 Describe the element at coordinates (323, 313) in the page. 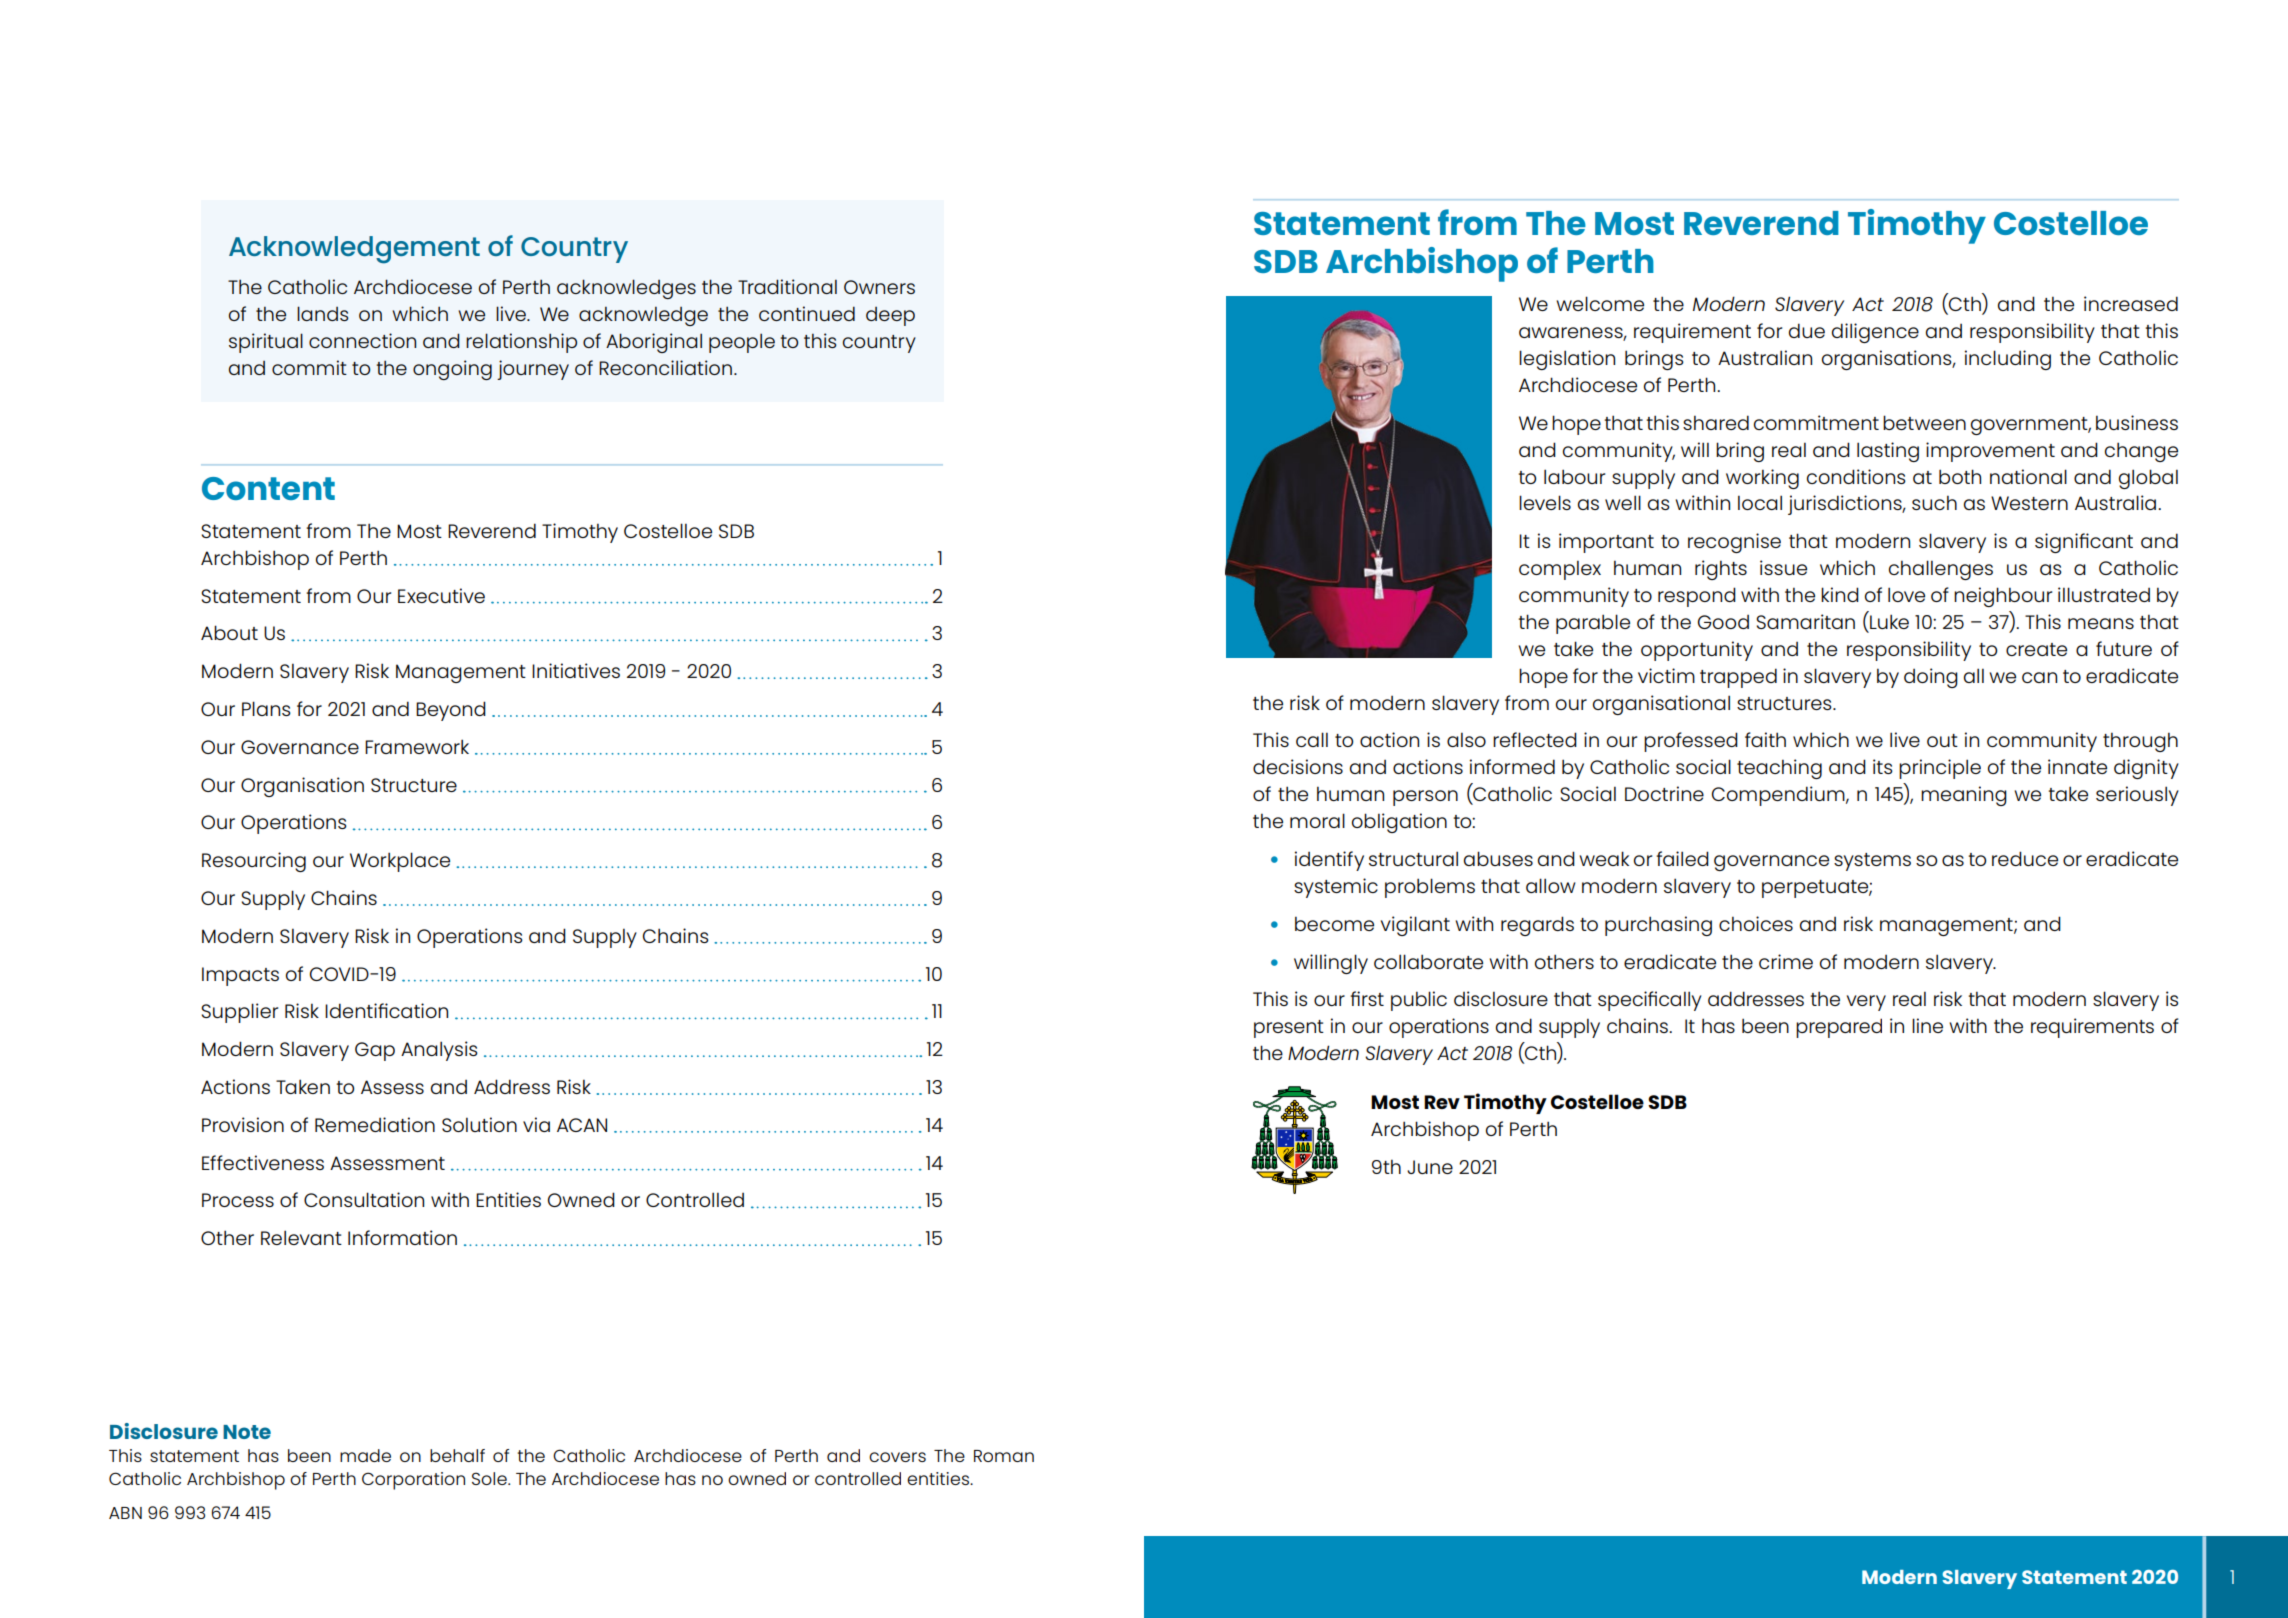

I see `lands` at that location.
